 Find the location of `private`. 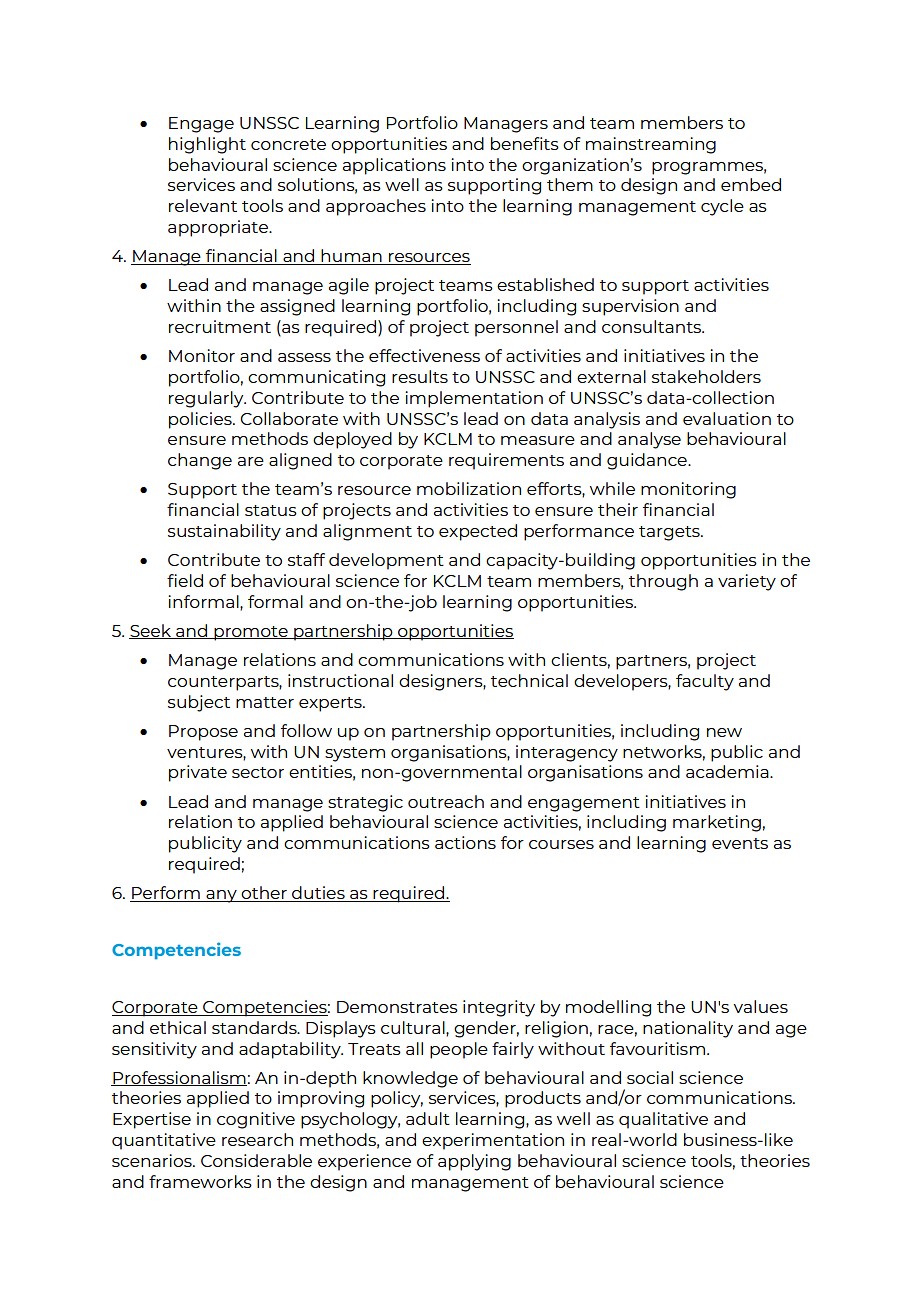

private is located at coordinates (198, 773).
